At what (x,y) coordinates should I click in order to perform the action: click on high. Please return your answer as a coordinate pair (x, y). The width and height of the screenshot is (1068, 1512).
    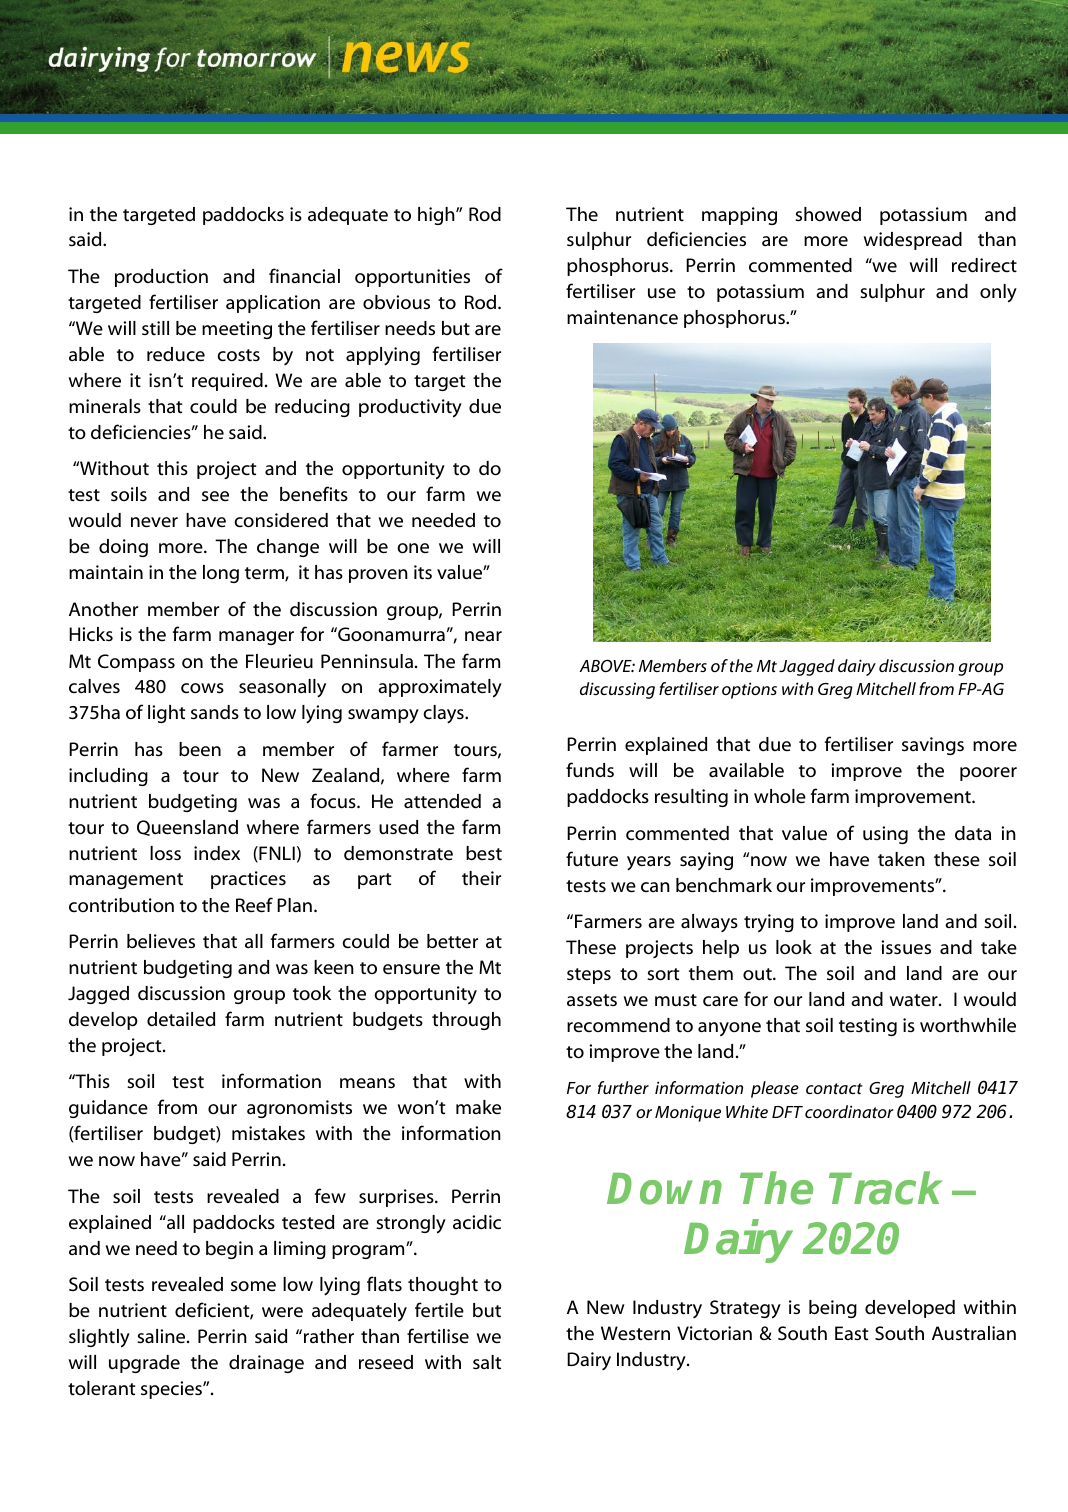
    Looking at the image, I should click on (437, 216).
